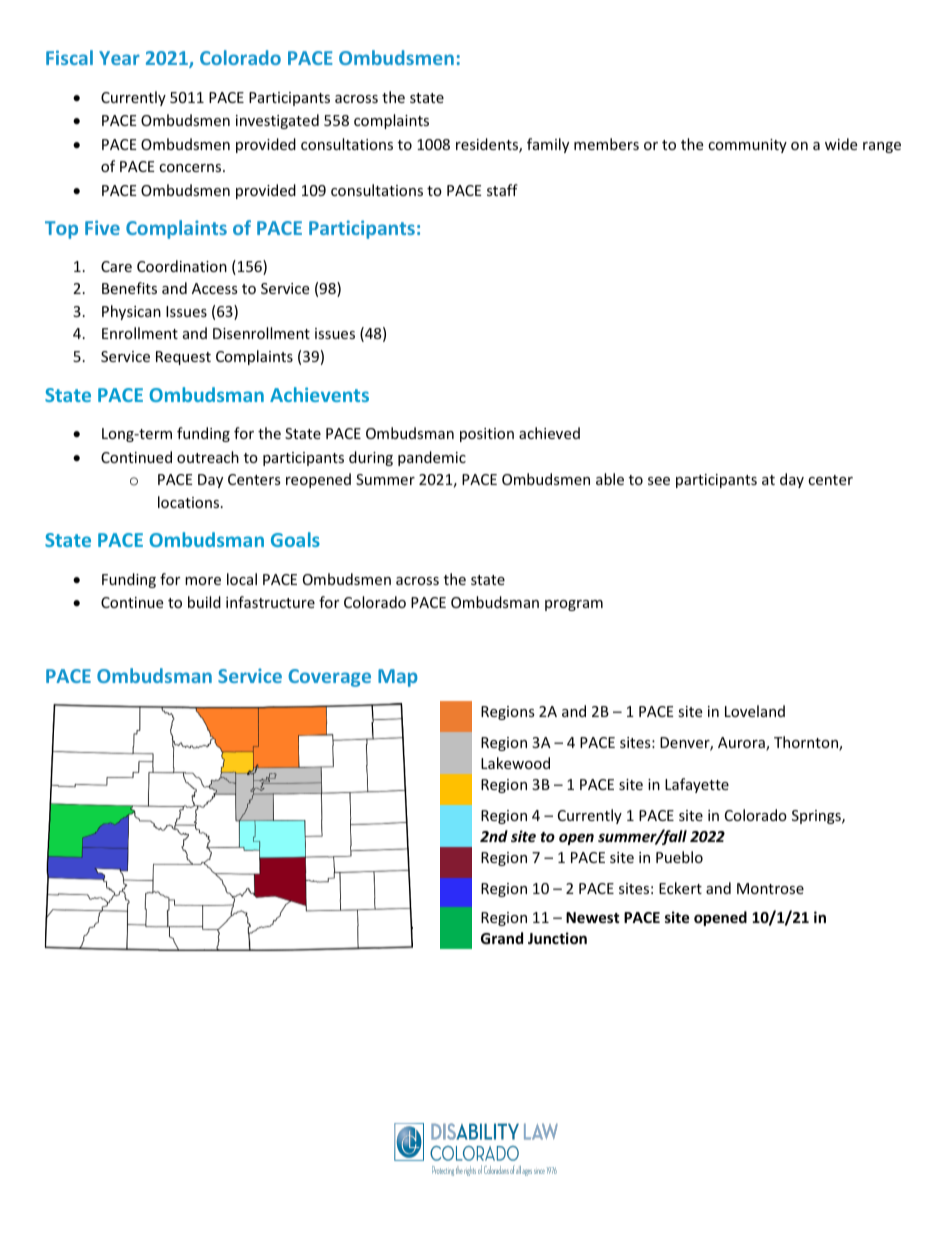  I want to click on family, so click(548, 145).
